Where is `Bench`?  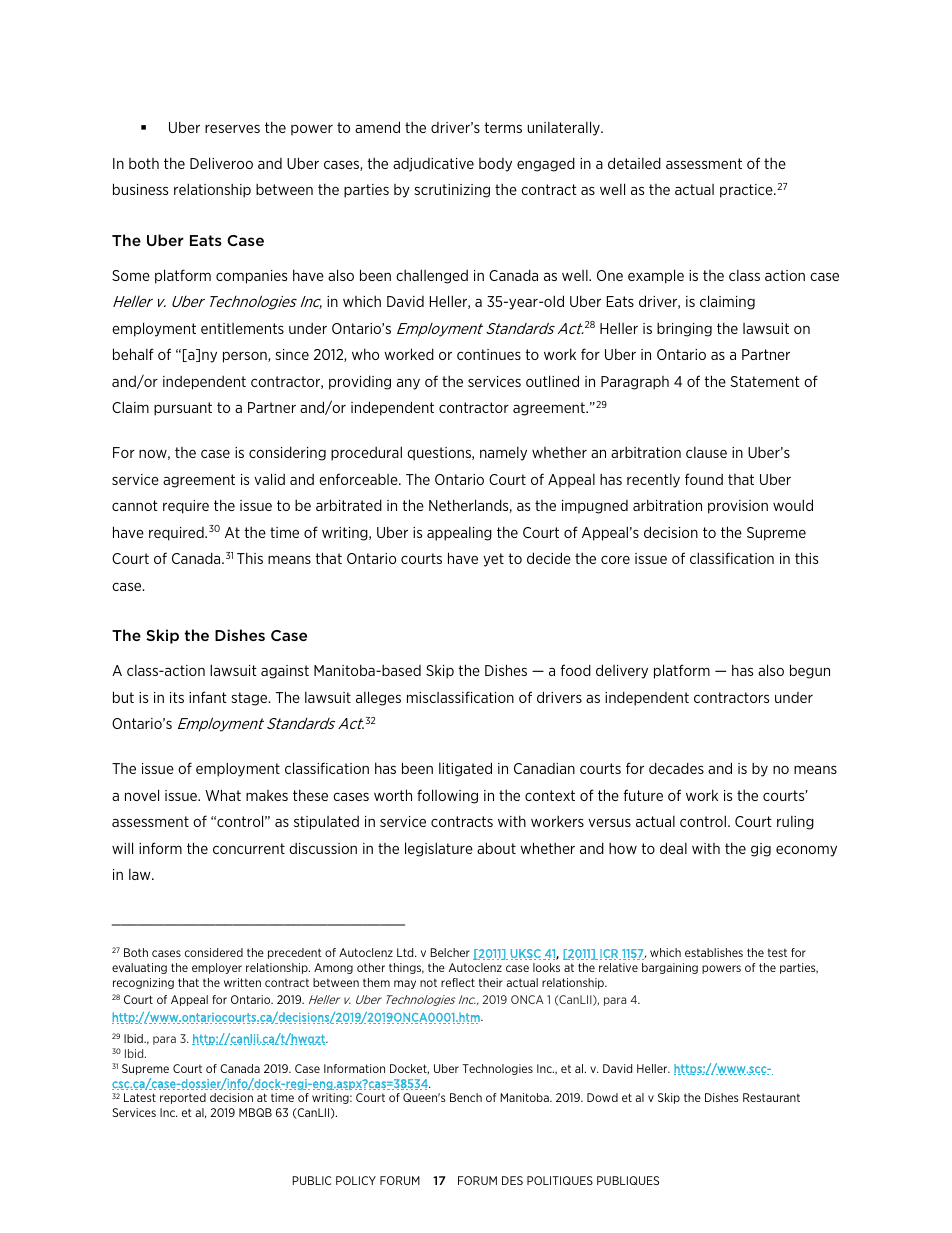 Bench is located at coordinates (466, 1097).
